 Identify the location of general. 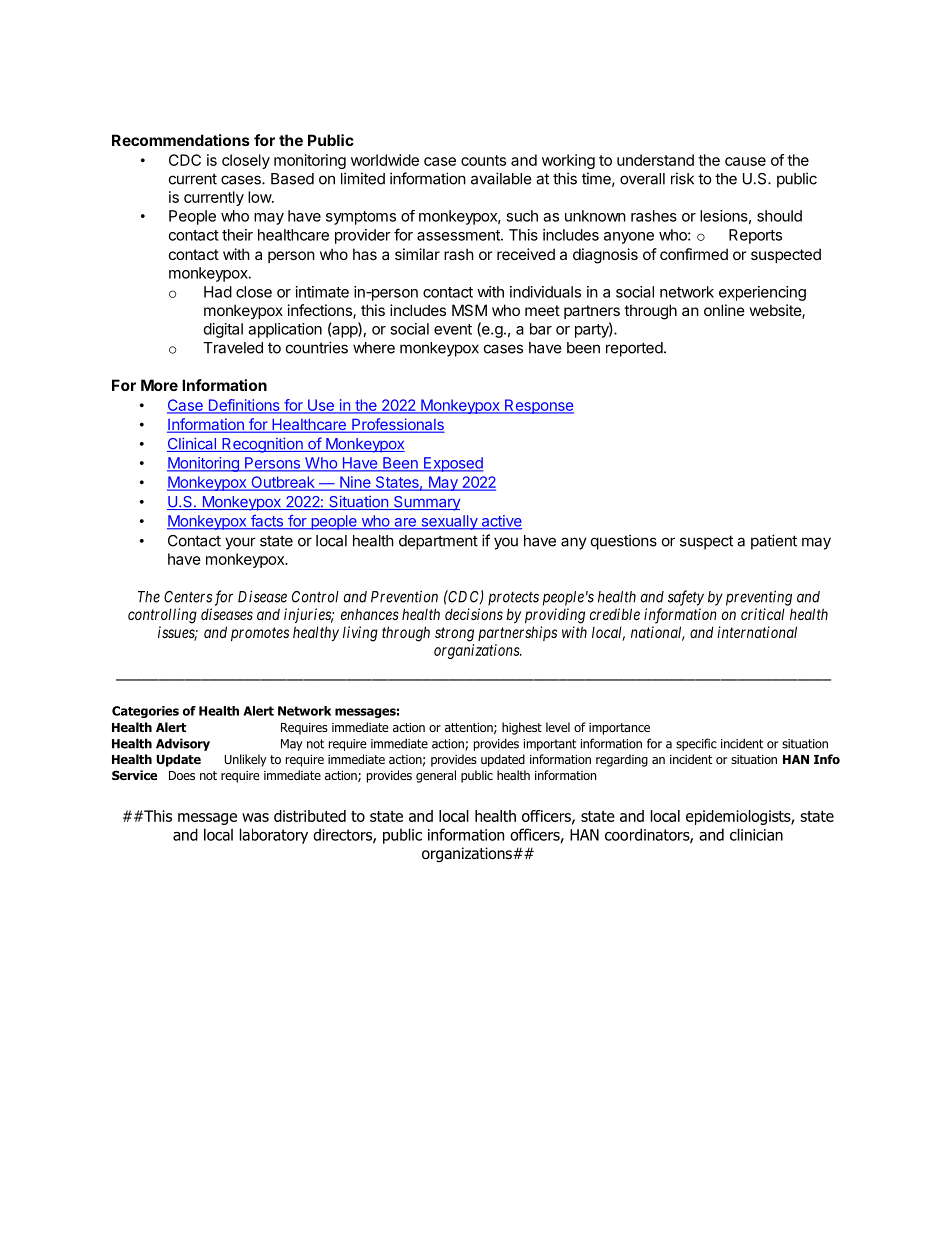
(436, 776).
